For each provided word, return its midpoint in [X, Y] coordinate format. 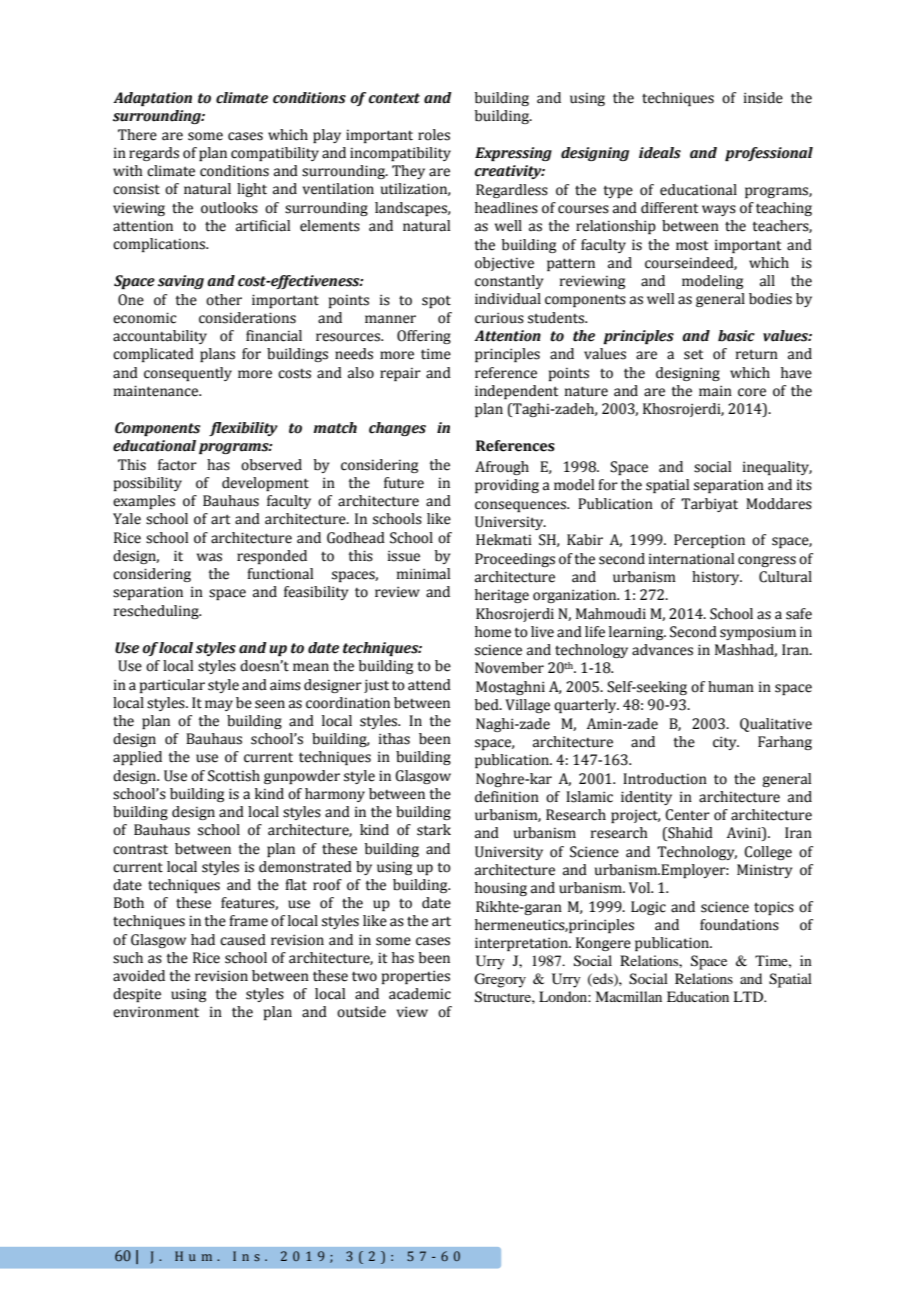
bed [488, 705]
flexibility [243, 429]
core [752, 392]
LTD [749, 996]
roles [434, 135]
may [219, 705]
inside [763, 98]
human [731, 687]
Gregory [500, 980]
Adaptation [152, 99]
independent [516, 392]
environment [156, 1012]
